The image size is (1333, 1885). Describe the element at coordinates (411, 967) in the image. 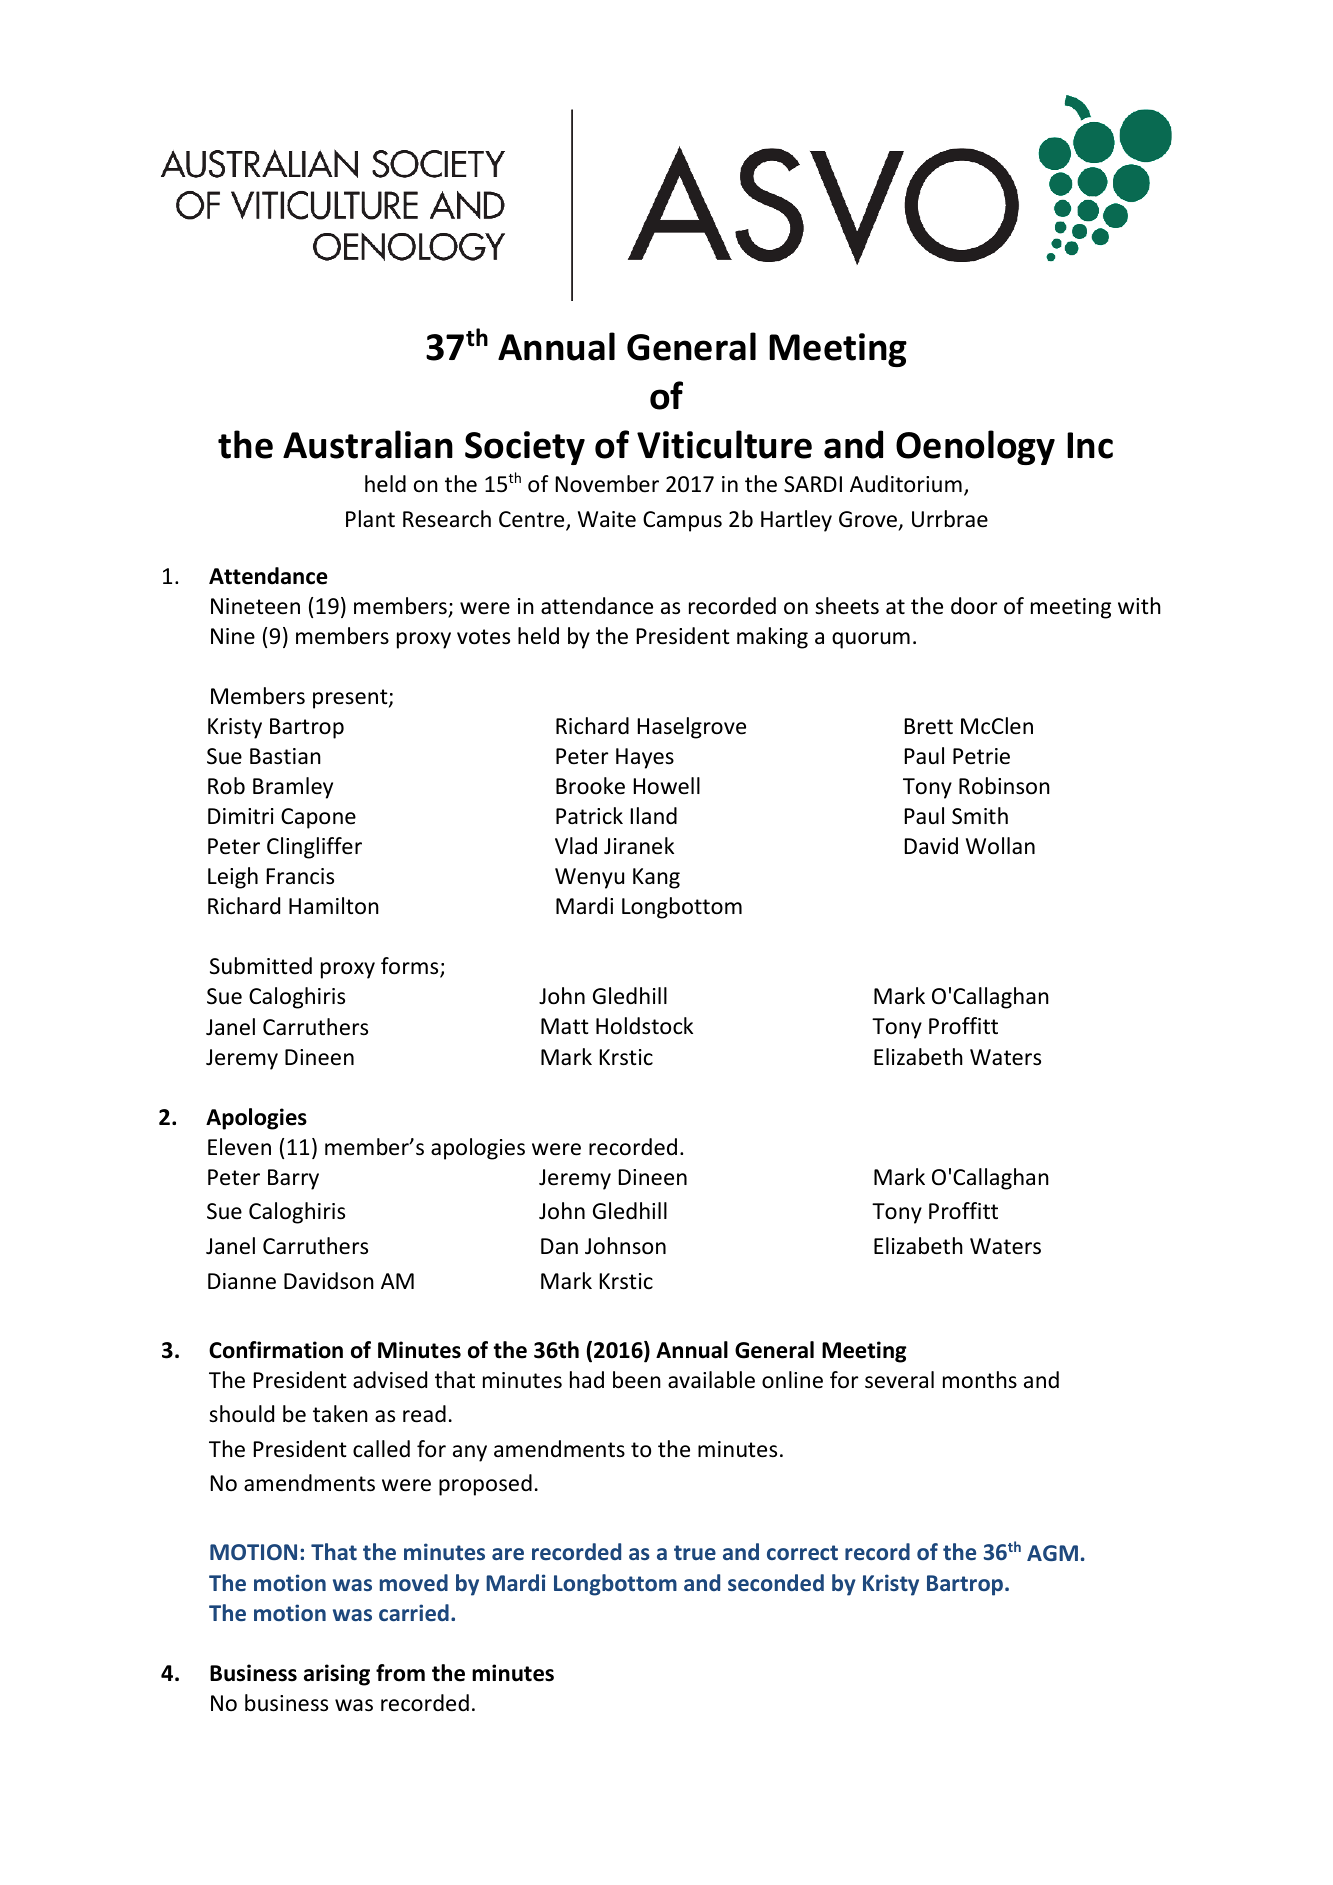

I see `forms` at that location.
